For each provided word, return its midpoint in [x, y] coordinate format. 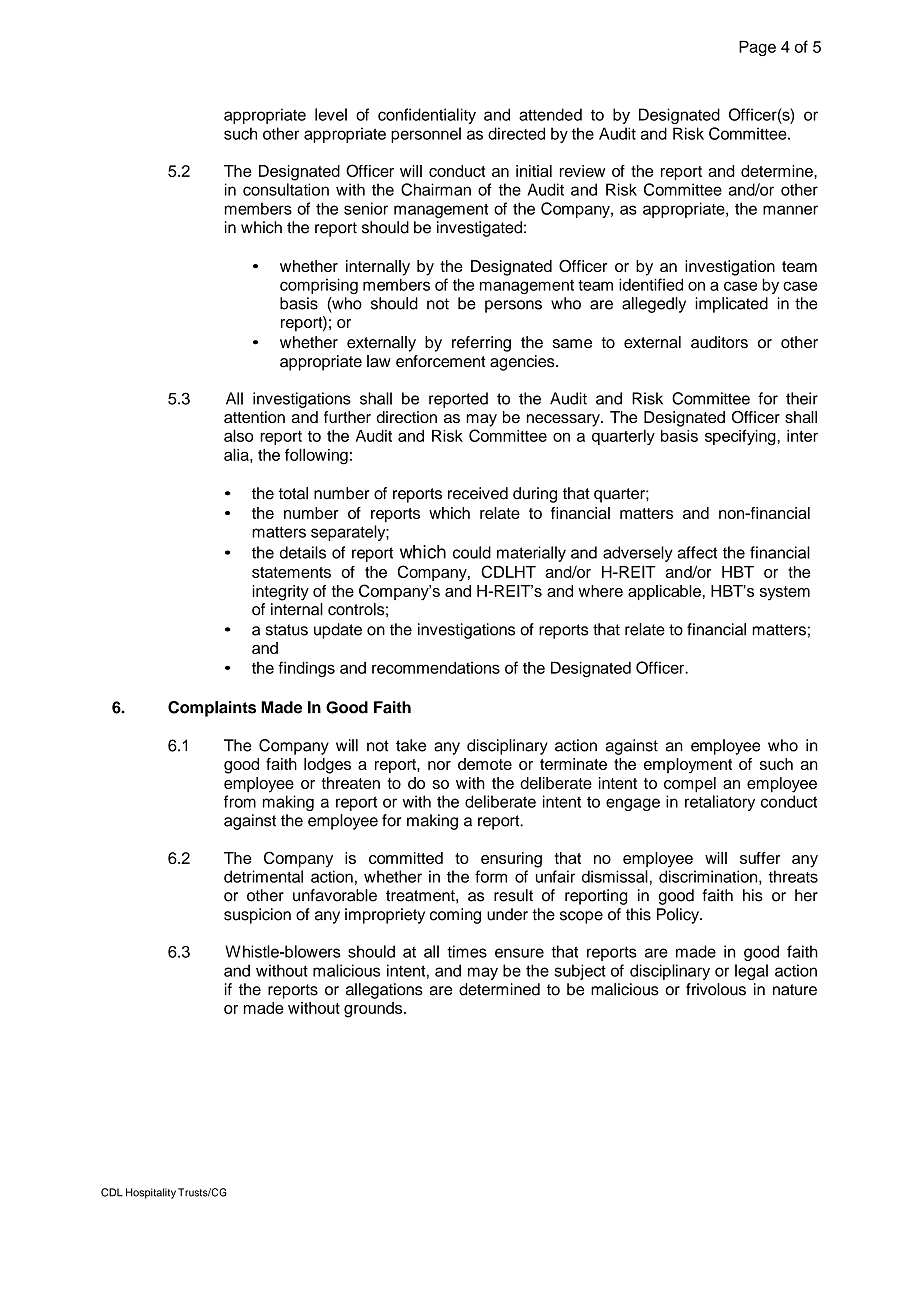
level [331, 114]
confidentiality [427, 116]
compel [690, 785]
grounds [374, 1010]
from [240, 801]
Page [757, 48]
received [478, 493]
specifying [741, 437]
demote [485, 764]
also [238, 435]
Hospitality [151, 1193]
